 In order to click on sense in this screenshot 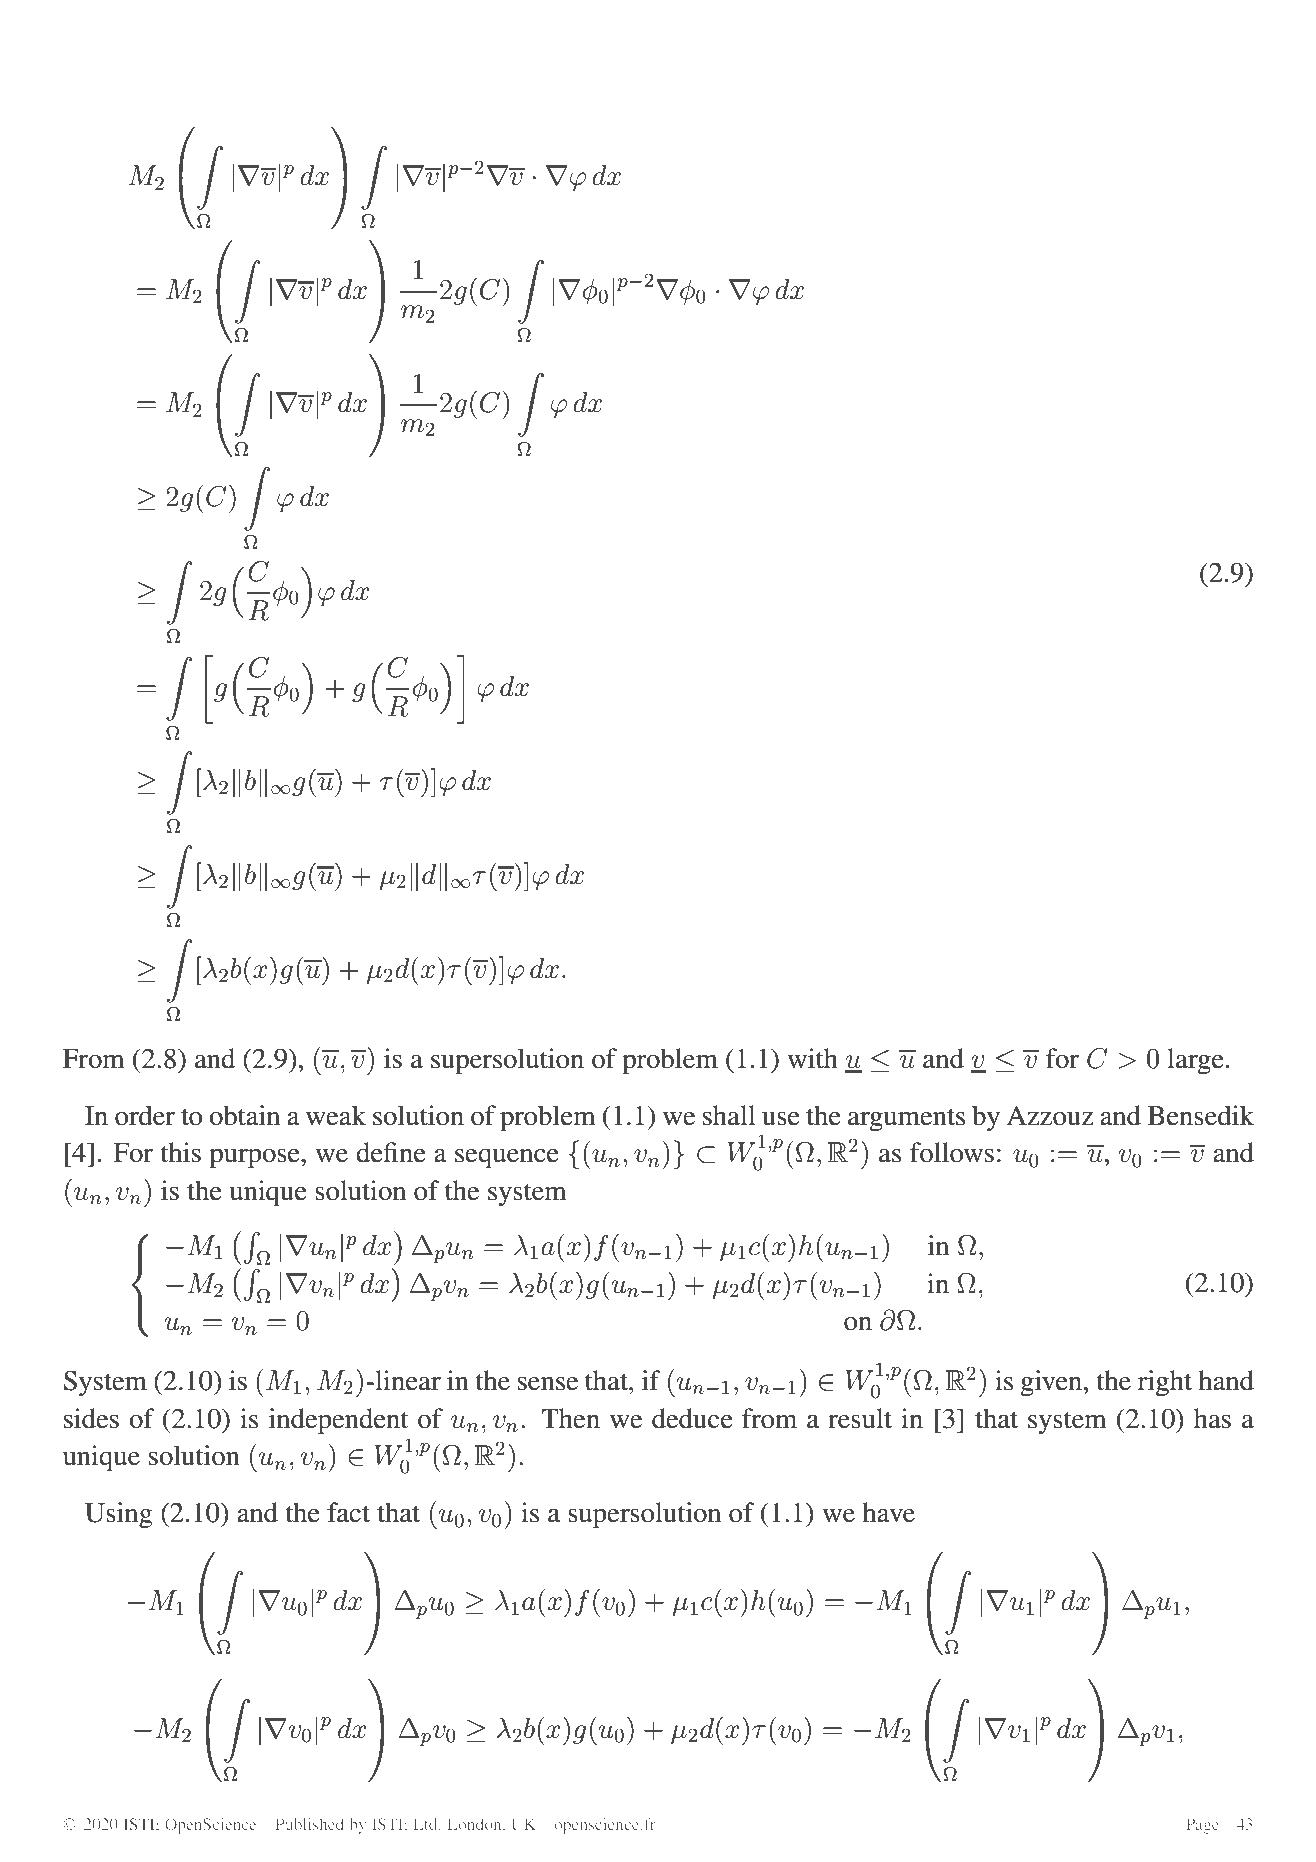, I will do `click(548, 1384)`.
